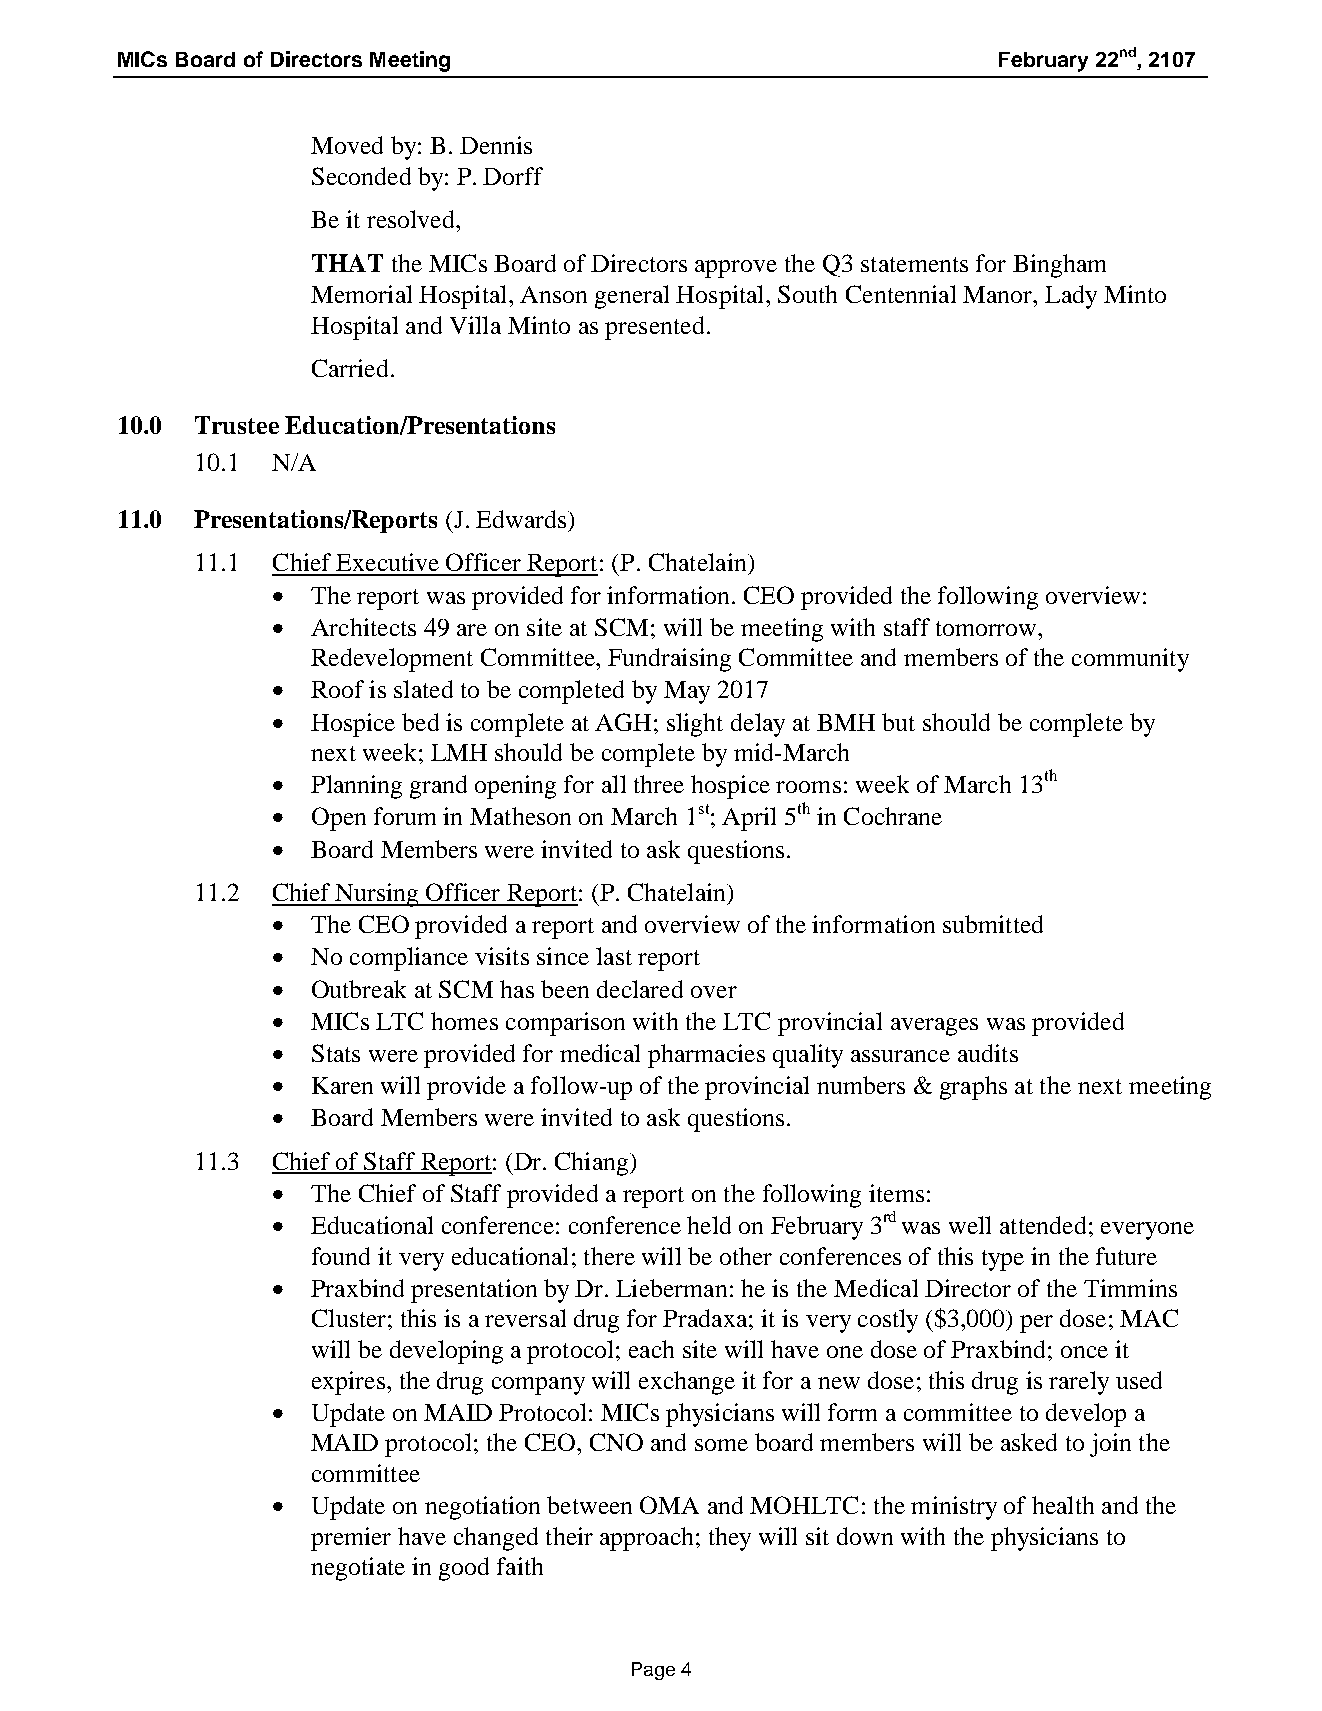 The height and width of the screenshot is (1711, 1322). Describe the element at coordinates (614, 956) in the screenshot. I see `last` at that location.
